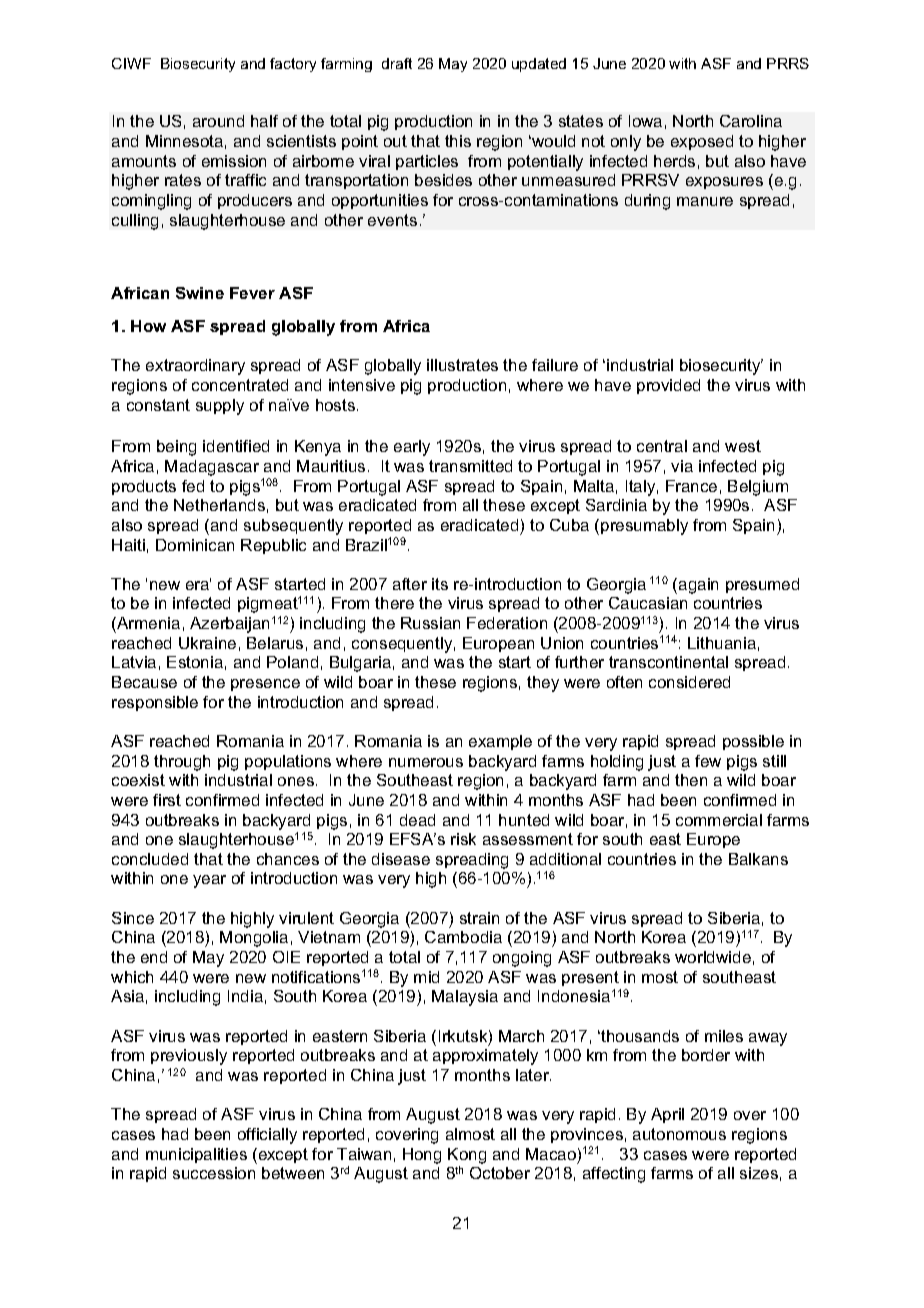  I want to click on transmitted, so click(470, 466).
